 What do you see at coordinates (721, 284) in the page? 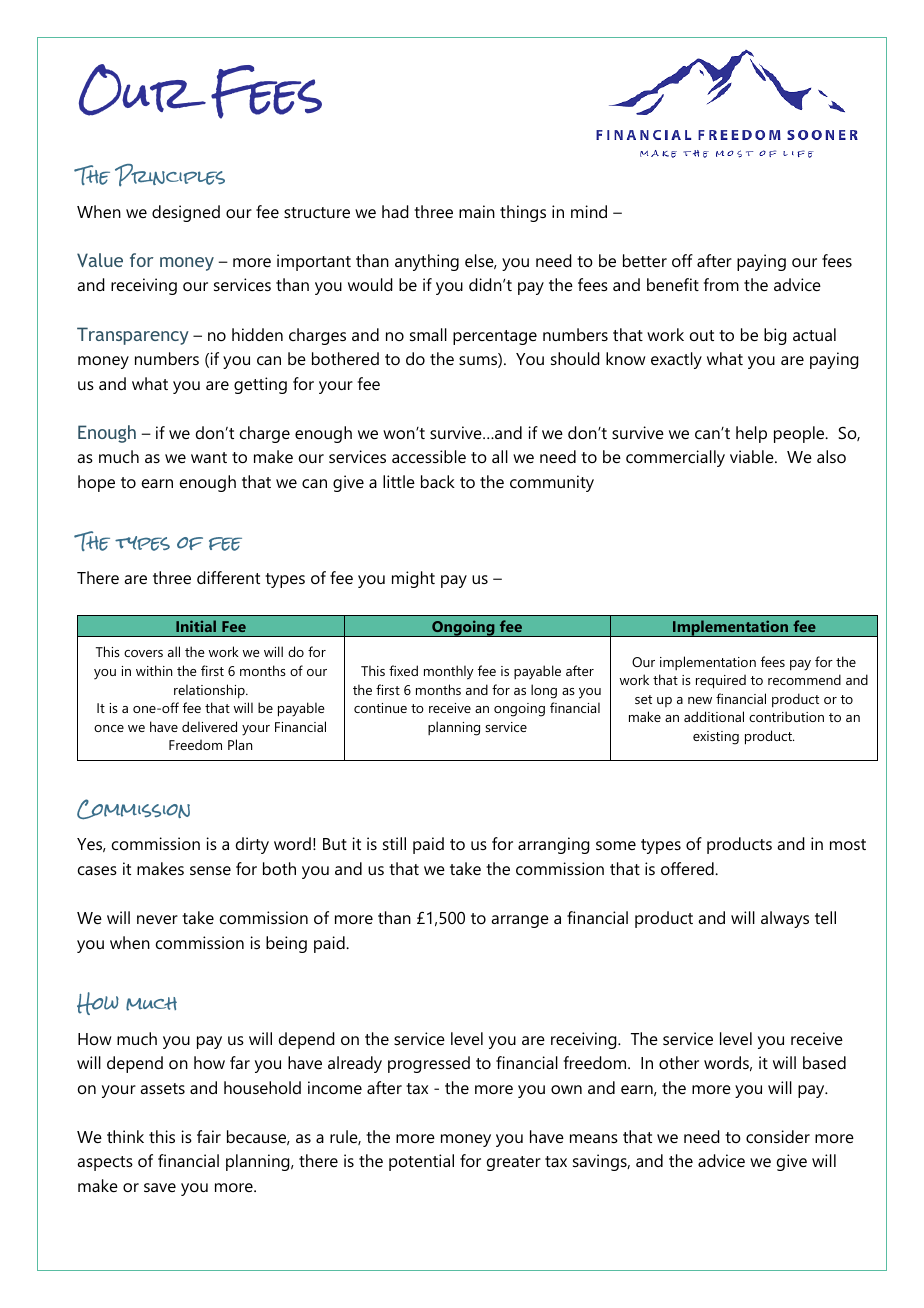
I see `from` at bounding box center [721, 284].
